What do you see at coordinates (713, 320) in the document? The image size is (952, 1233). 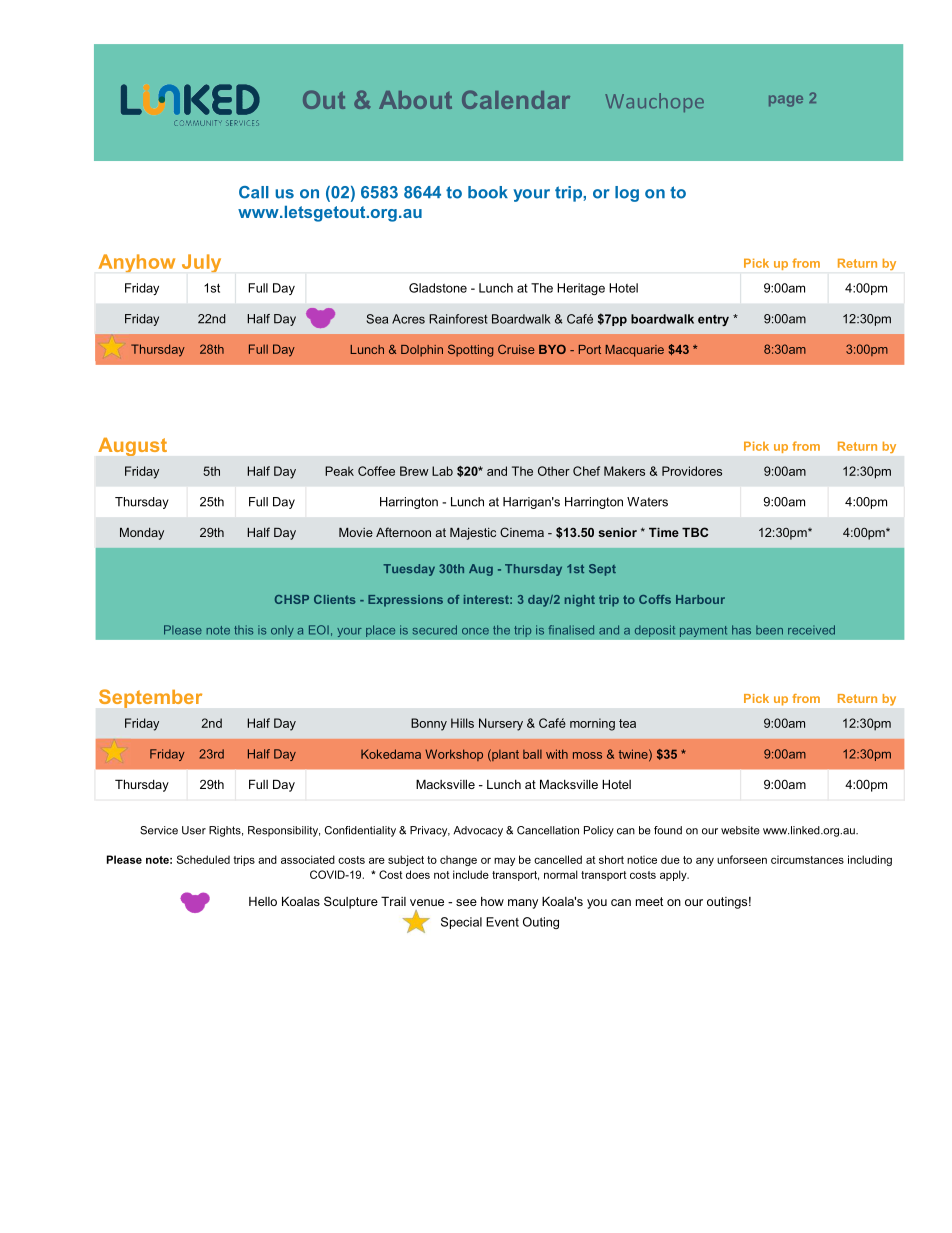 I see `entry` at bounding box center [713, 320].
